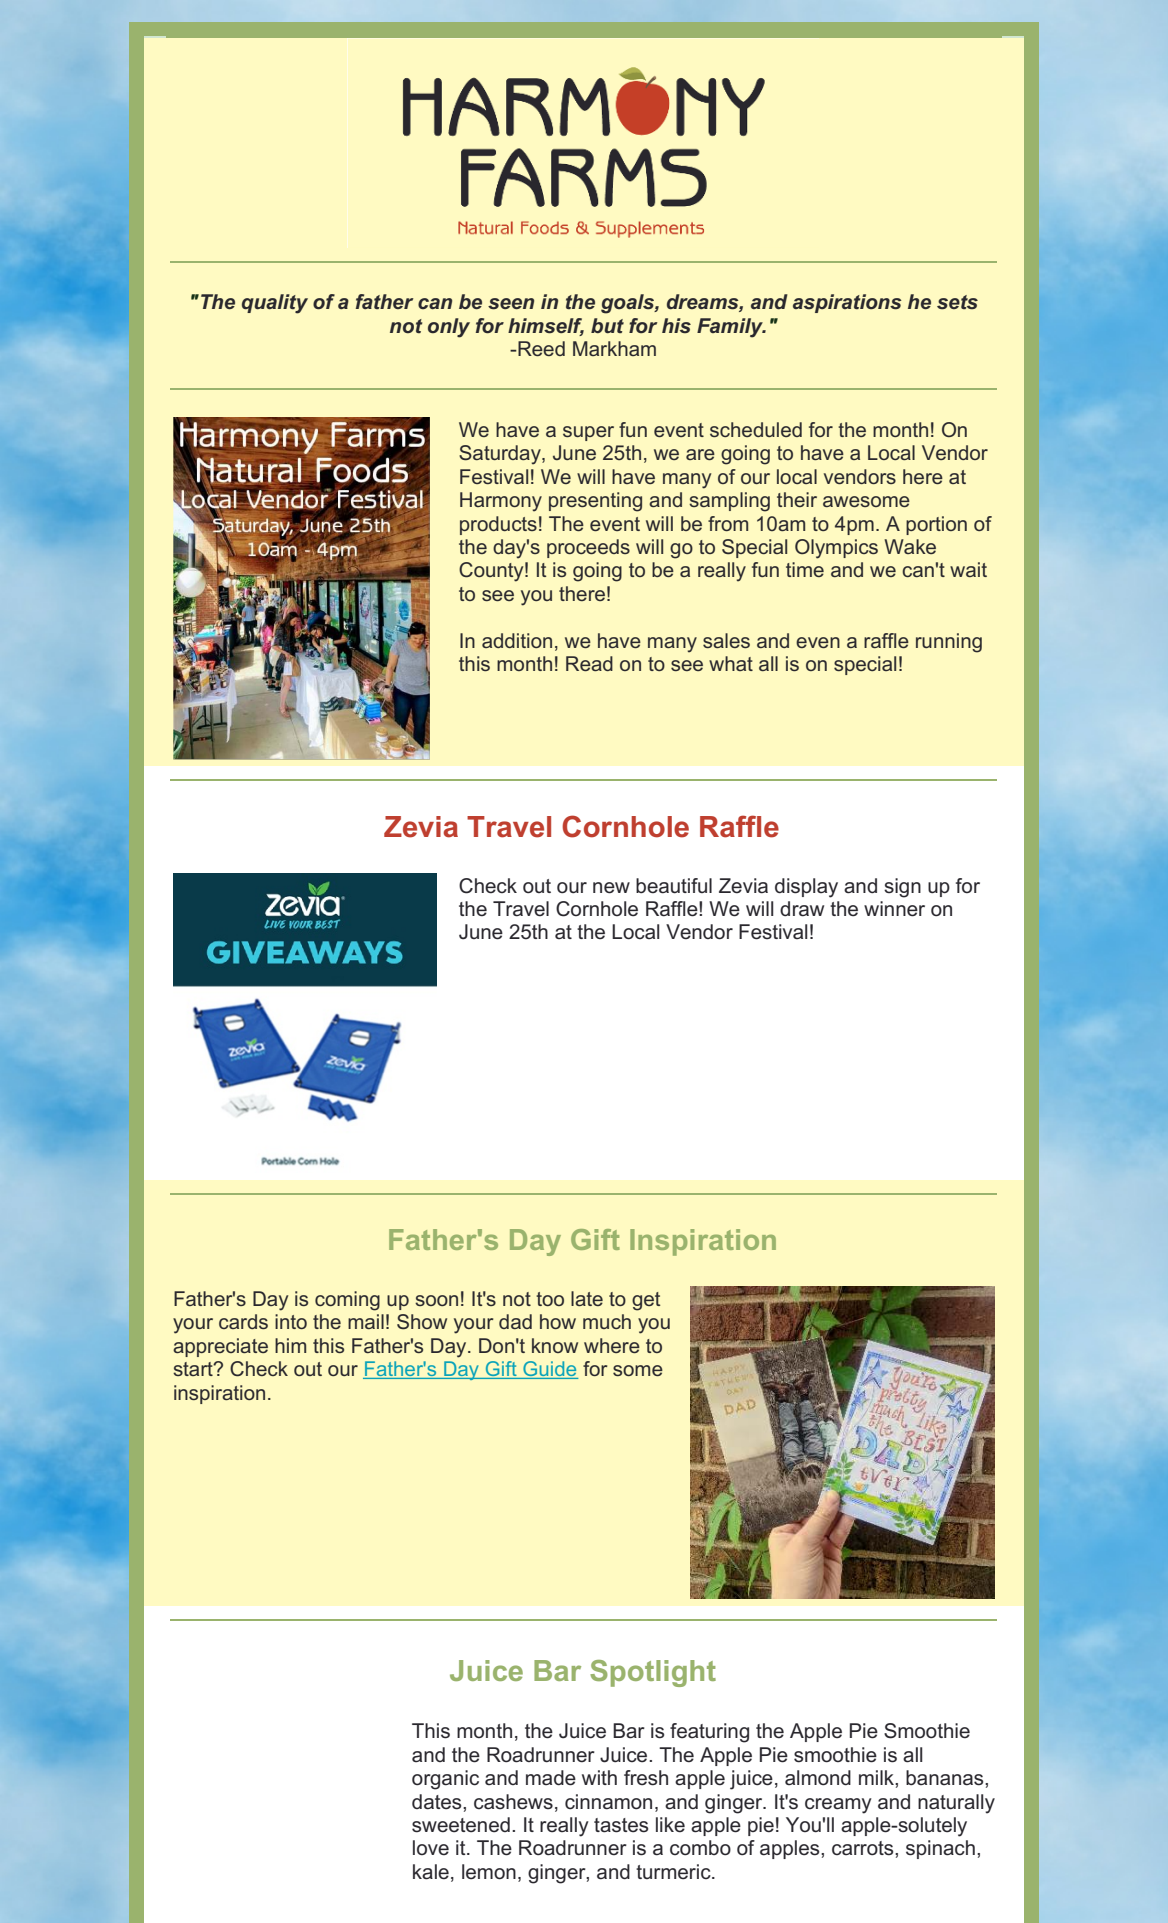  I want to click on coming, so click(347, 1301).
